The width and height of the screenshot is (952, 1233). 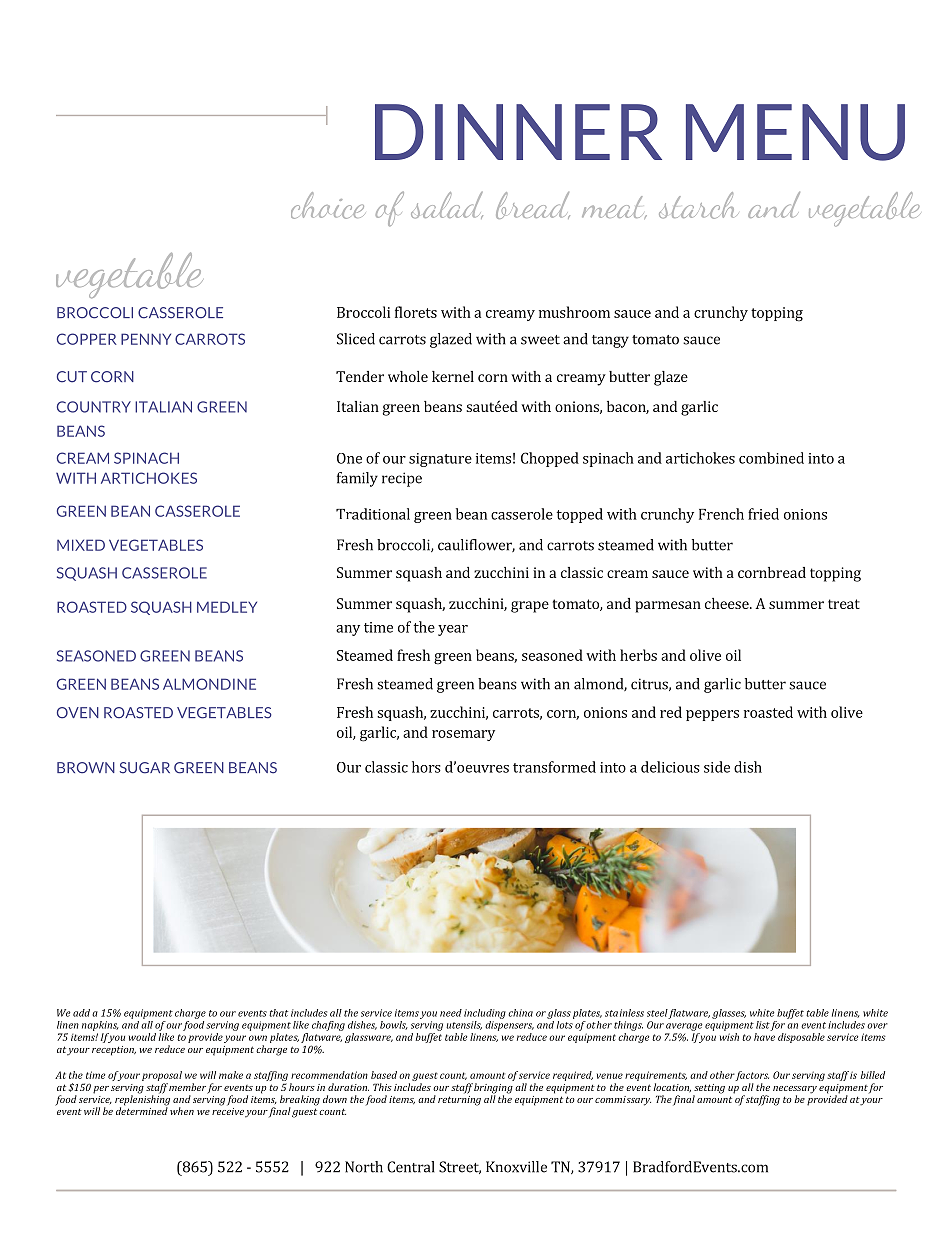 I want to click on PENNY, so click(x=146, y=339).
